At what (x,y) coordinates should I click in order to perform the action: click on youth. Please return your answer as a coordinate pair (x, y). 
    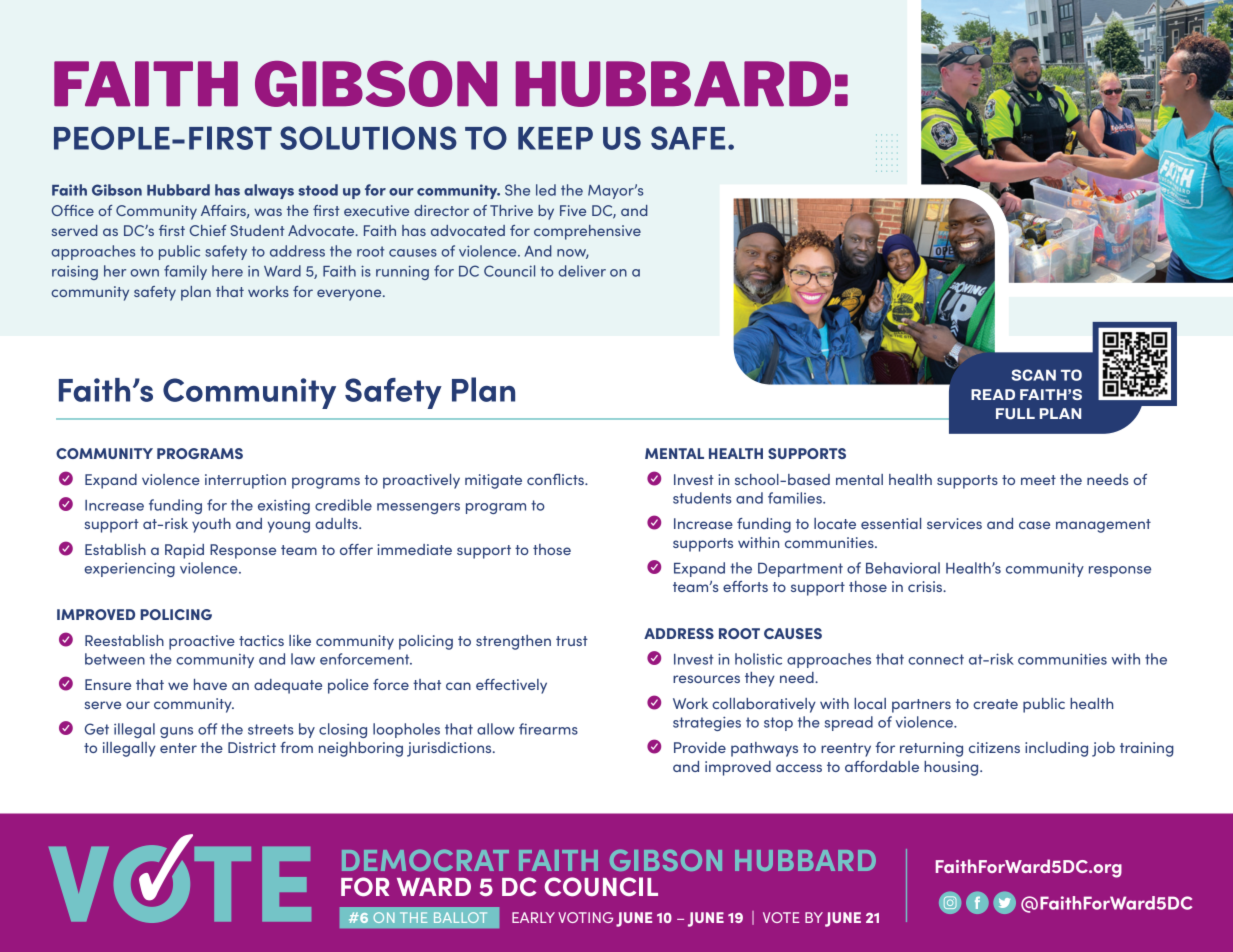
    Looking at the image, I should click on (211, 525).
